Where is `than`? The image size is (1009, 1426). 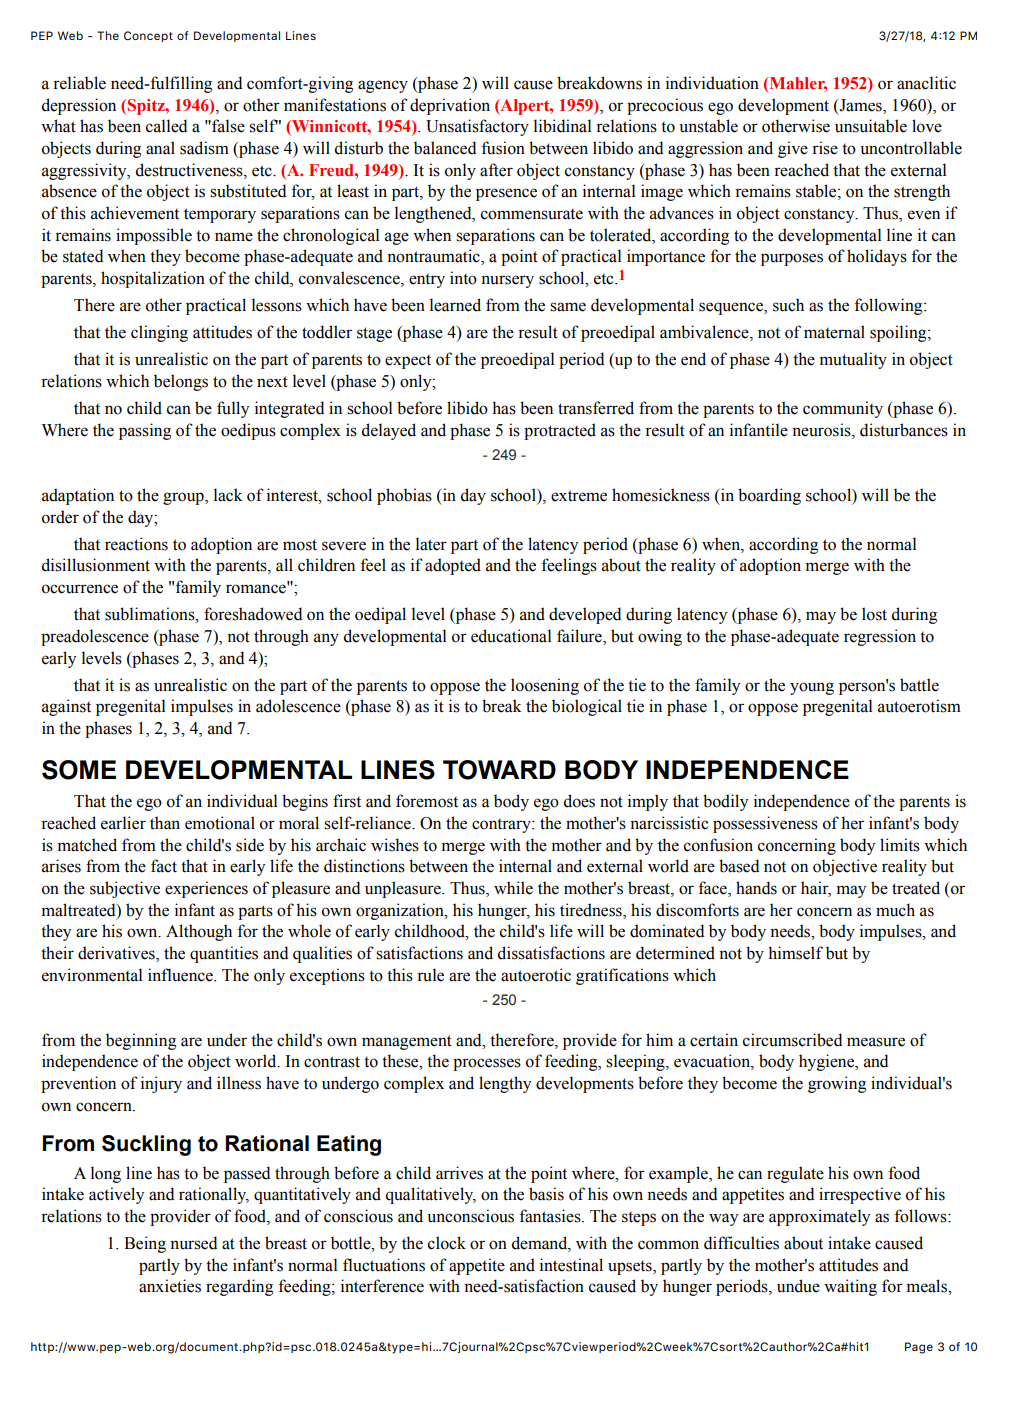 than is located at coordinates (165, 823).
